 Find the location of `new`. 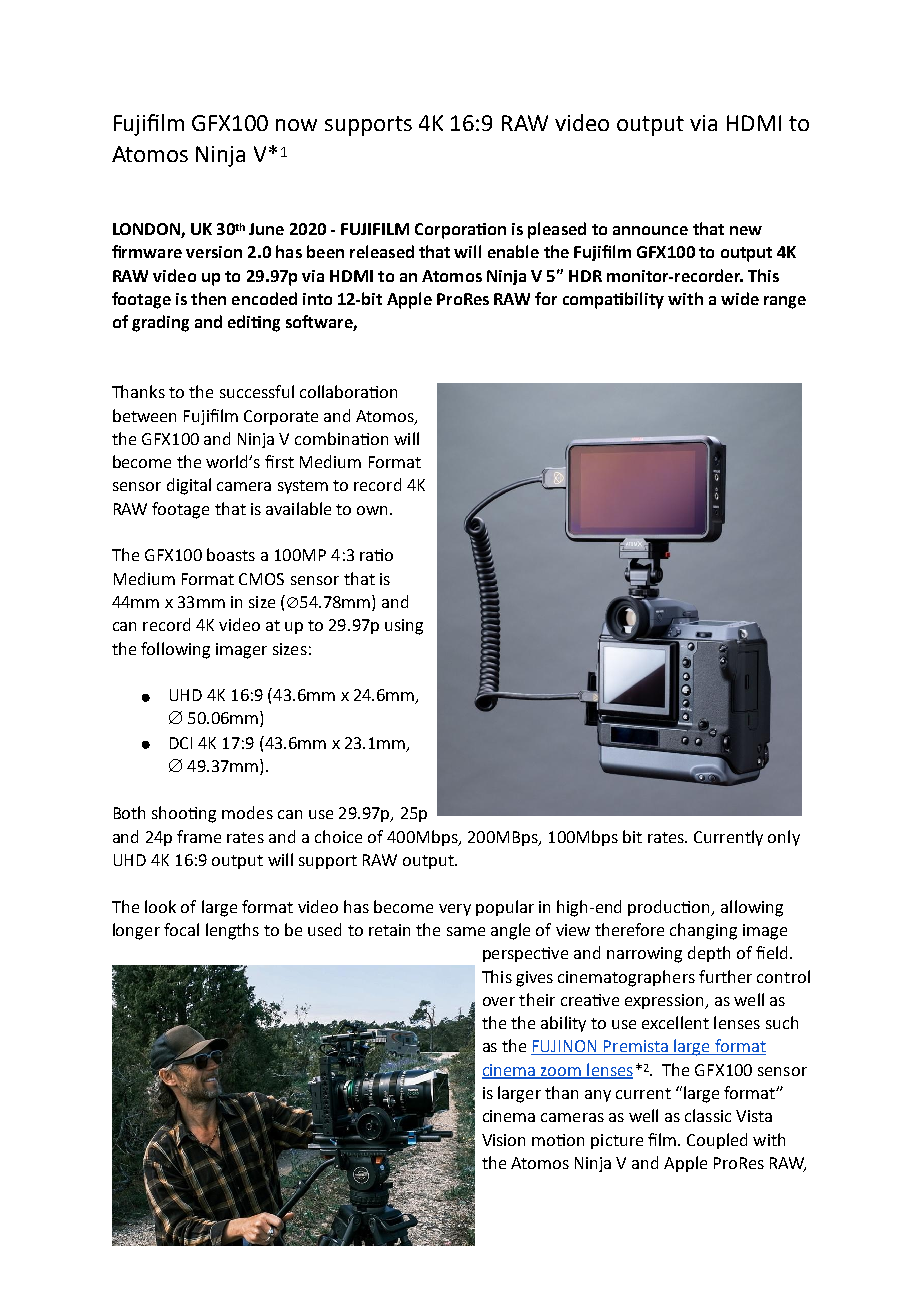

new is located at coordinates (746, 230).
